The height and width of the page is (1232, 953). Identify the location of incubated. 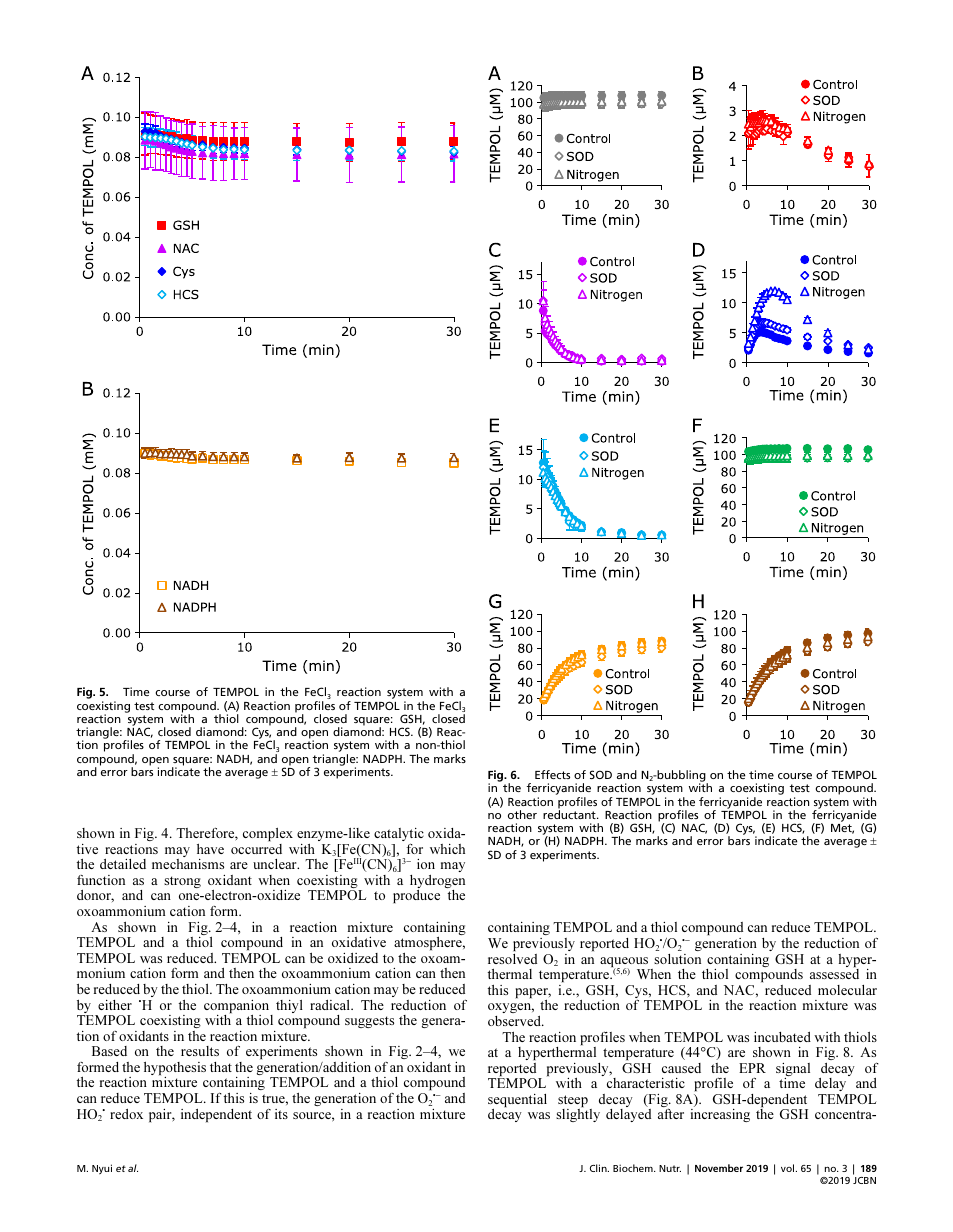
(782, 1037).
